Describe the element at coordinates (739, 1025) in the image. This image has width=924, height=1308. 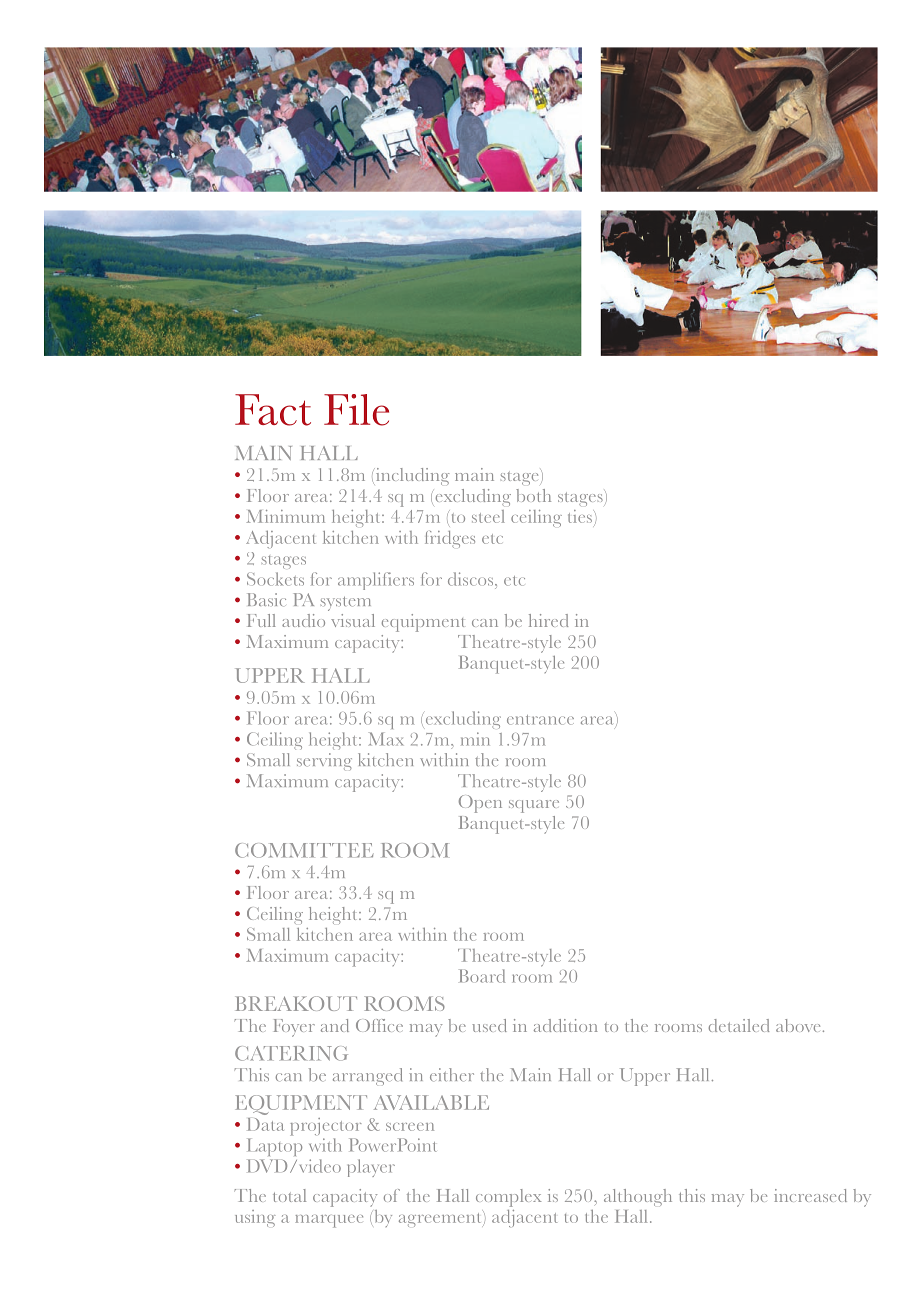
I see `detailed` at that location.
